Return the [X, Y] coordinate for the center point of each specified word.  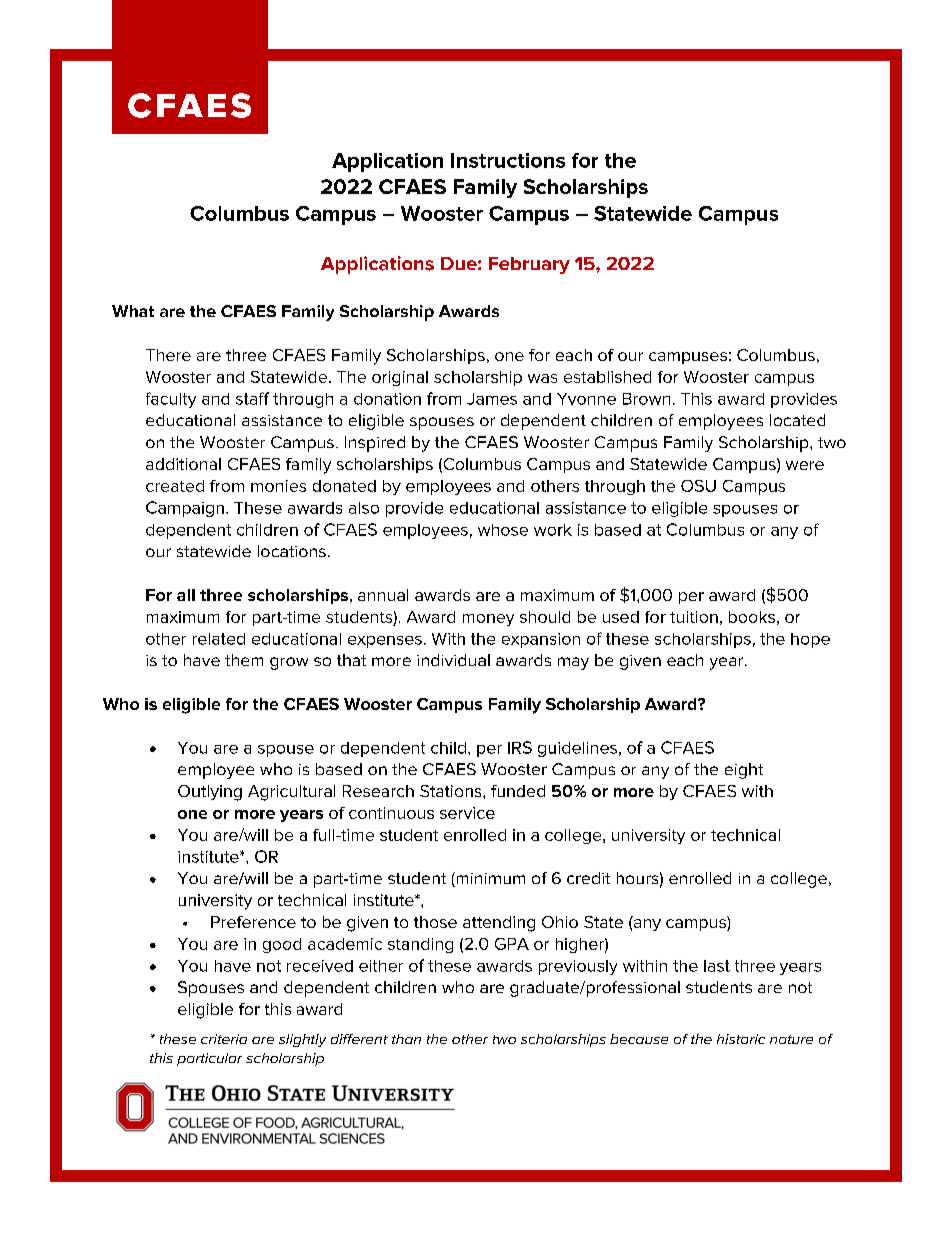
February [529, 265]
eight [744, 771]
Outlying [210, 793]
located [797, 420]
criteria [224, 1039]
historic [741, 1039]
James [492, 399]
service [467, 813]
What [133, 311]
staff [252, 398]
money [488, 620]
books [752, 617]
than [406, 1039]
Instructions [508, 160]
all [186, 595]
